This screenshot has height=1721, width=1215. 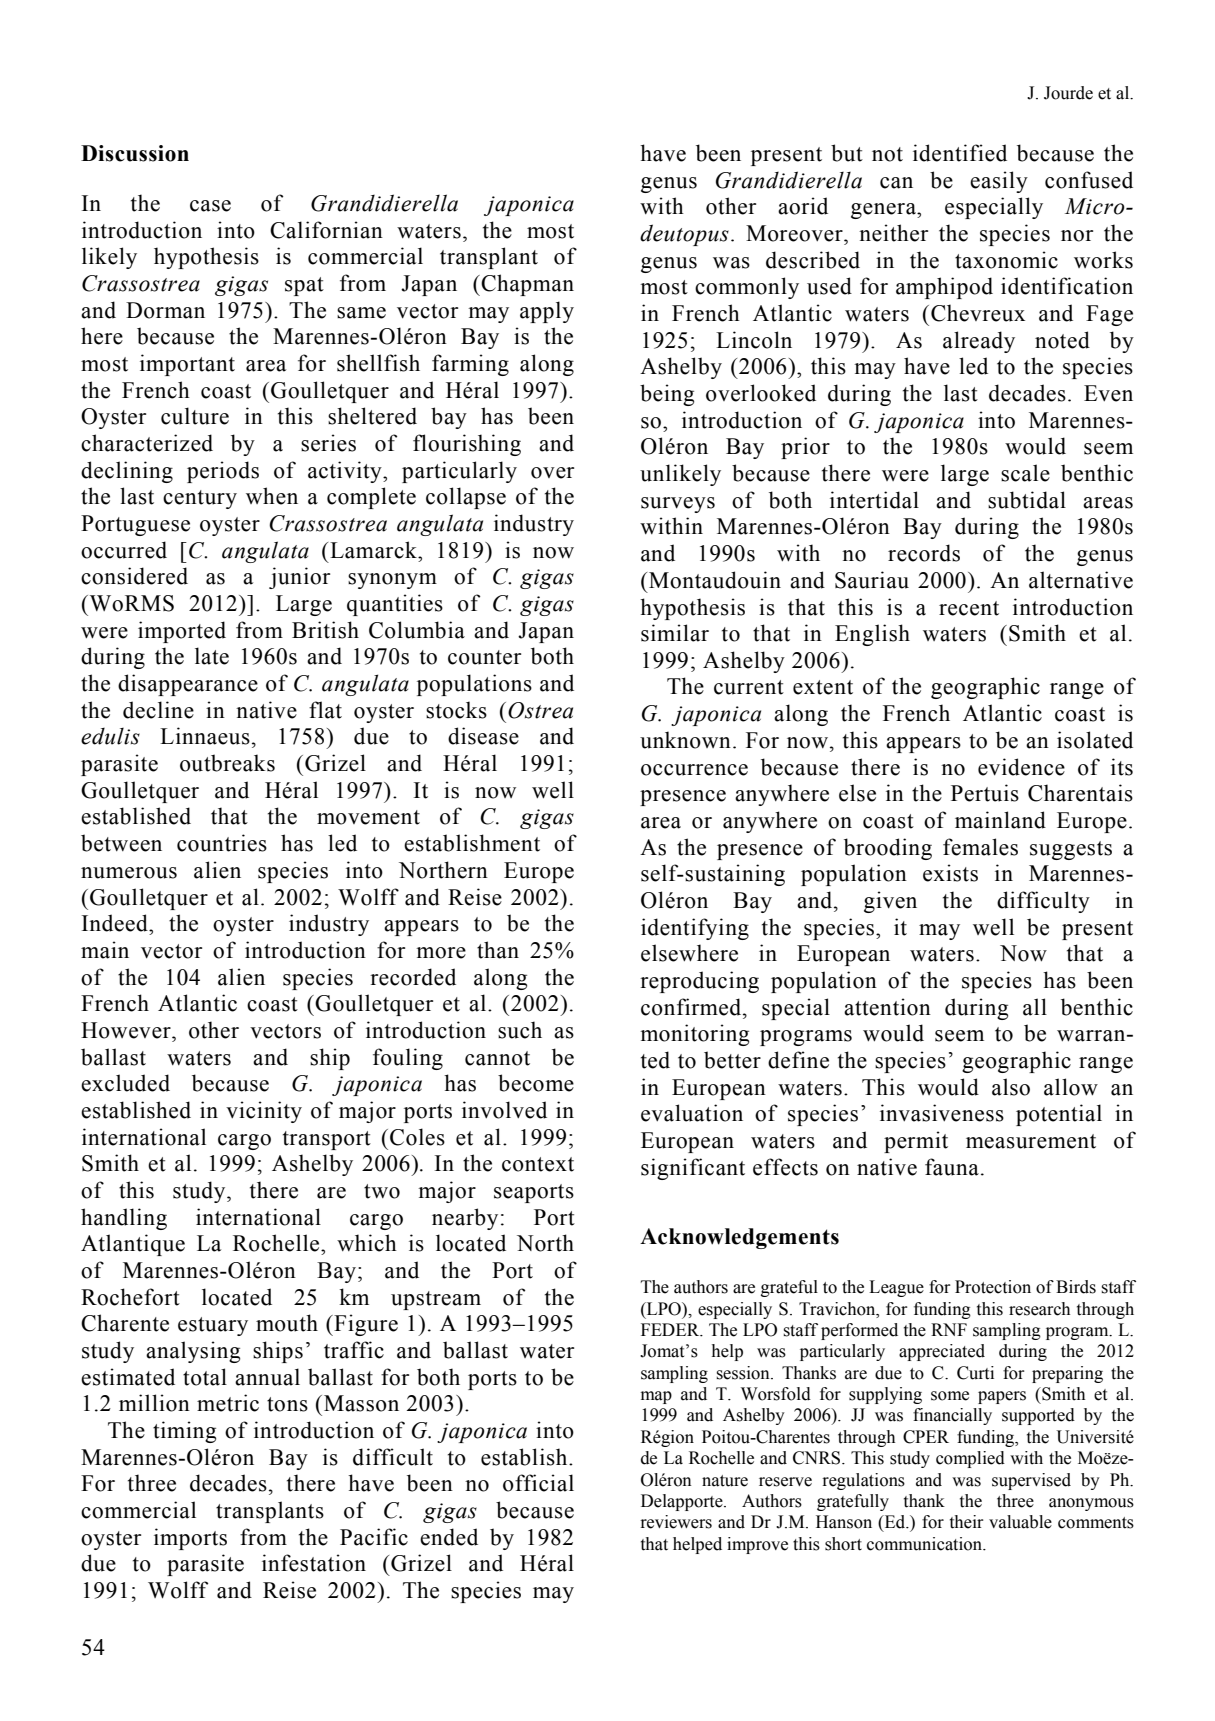 I want to click on infestation, so click(x=314, y=1563).
